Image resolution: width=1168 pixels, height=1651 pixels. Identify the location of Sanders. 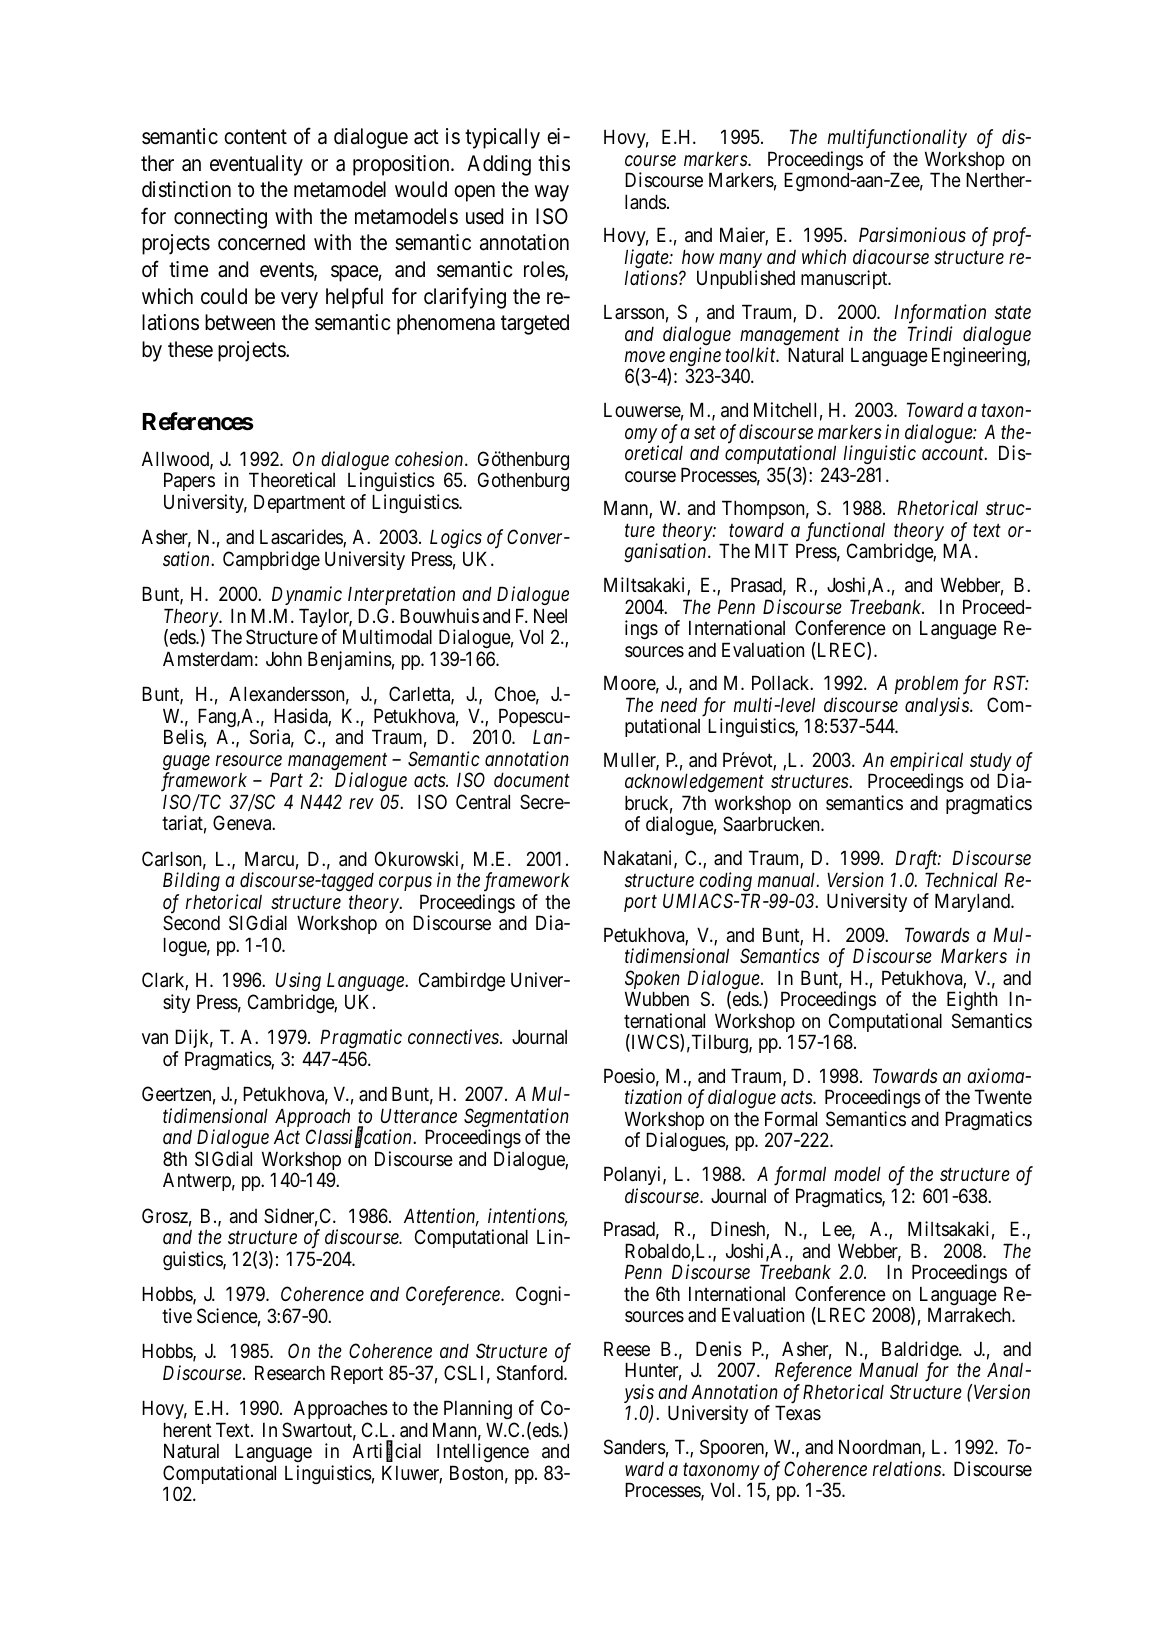
(635, 1447).
